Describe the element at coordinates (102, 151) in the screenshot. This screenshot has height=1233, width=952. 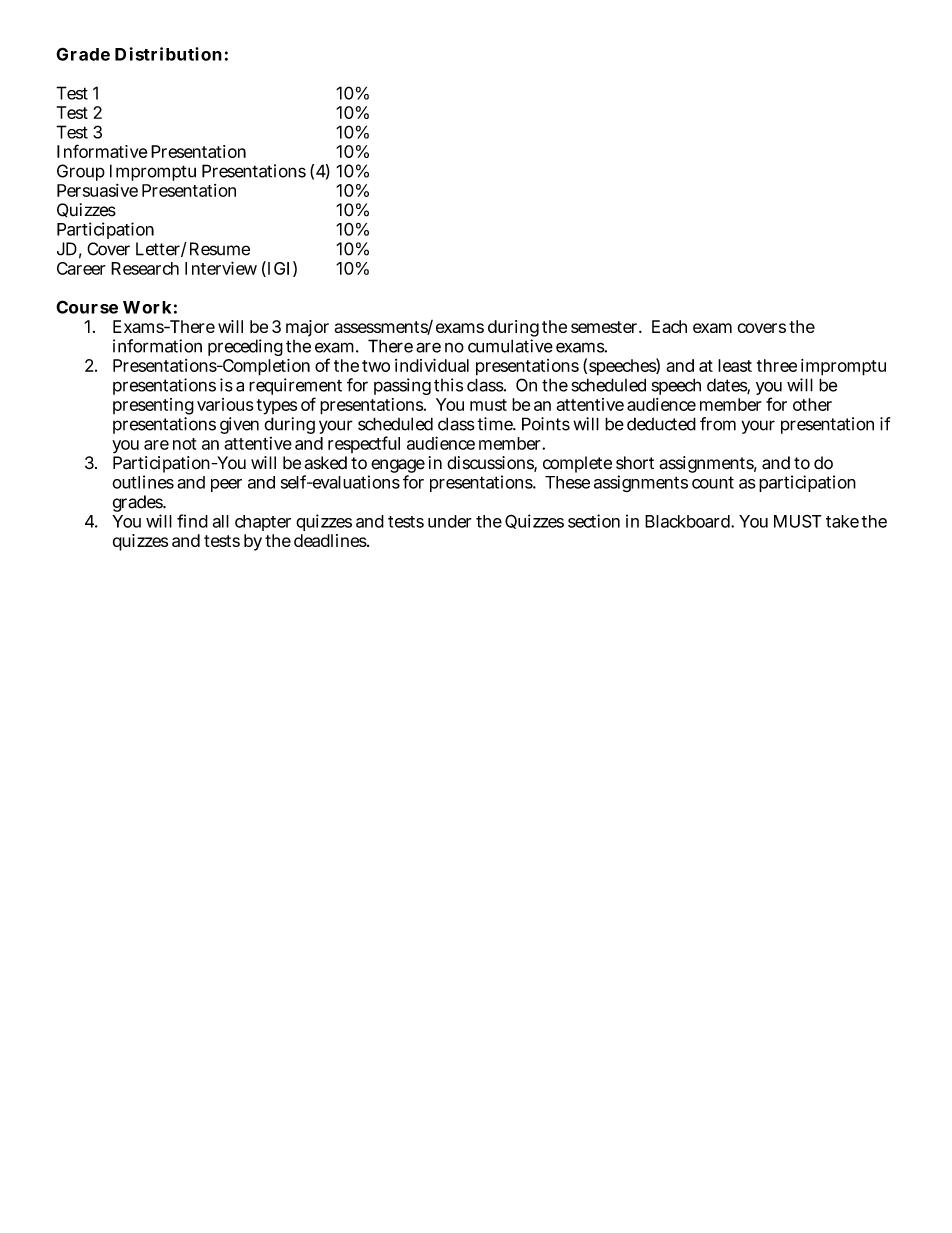
I see `Informative` at that location.
